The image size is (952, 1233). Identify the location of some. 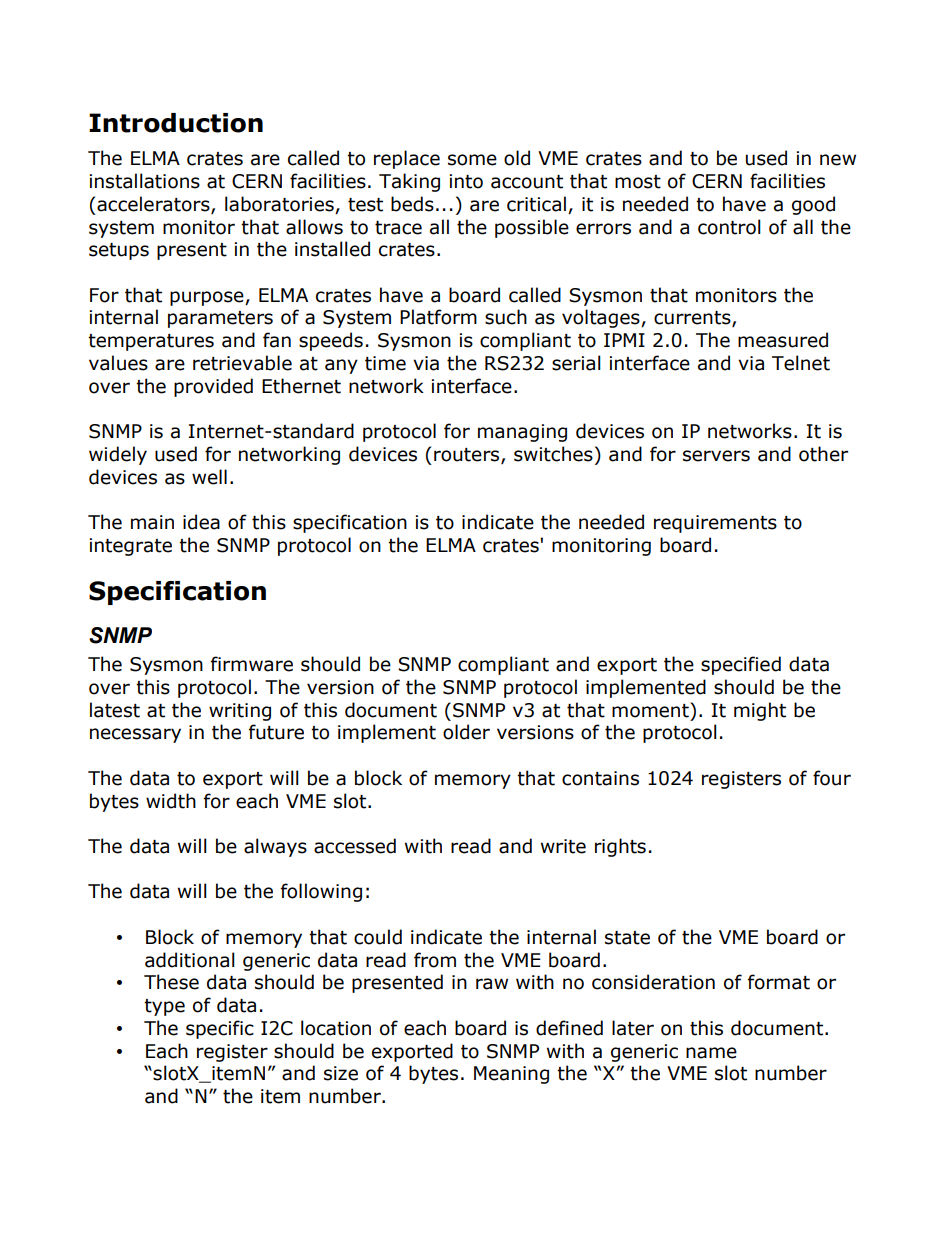
(472, 160).
